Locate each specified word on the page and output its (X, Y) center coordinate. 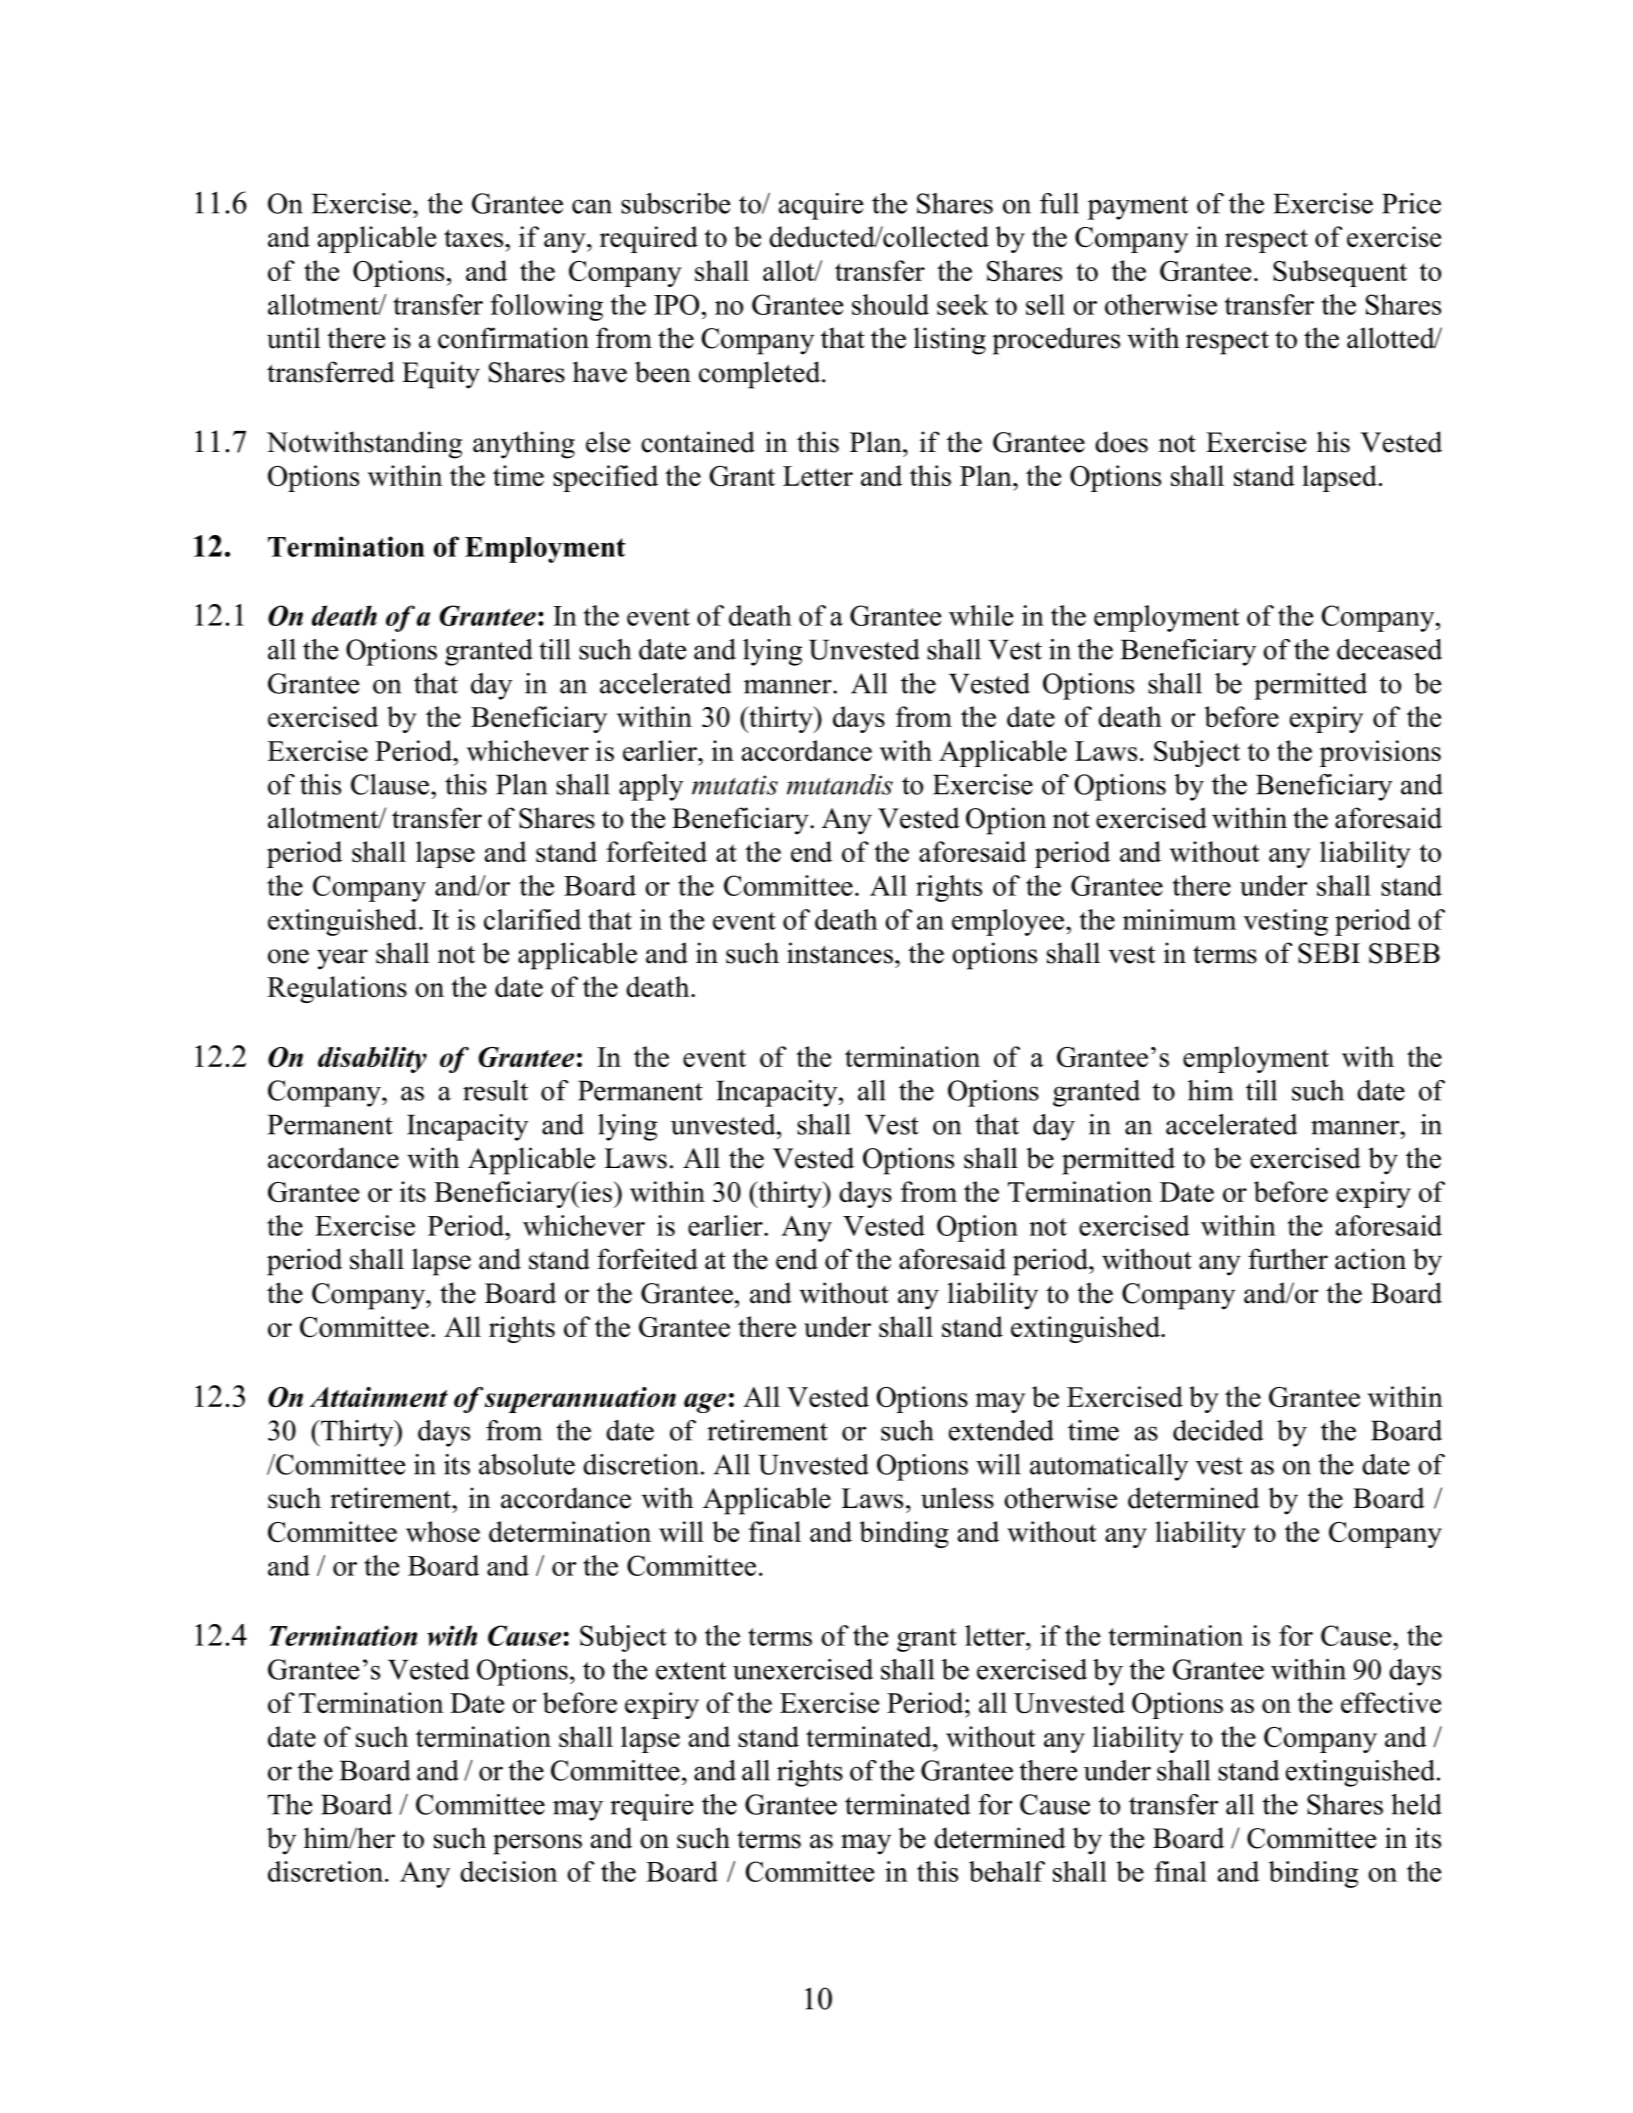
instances (840, 953)
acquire (821, 206)
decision (508, 1871)
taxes (475, 238)
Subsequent (1340, 273)
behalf (1007, 1871)
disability (372, 1060)
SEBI (1329, 953)
